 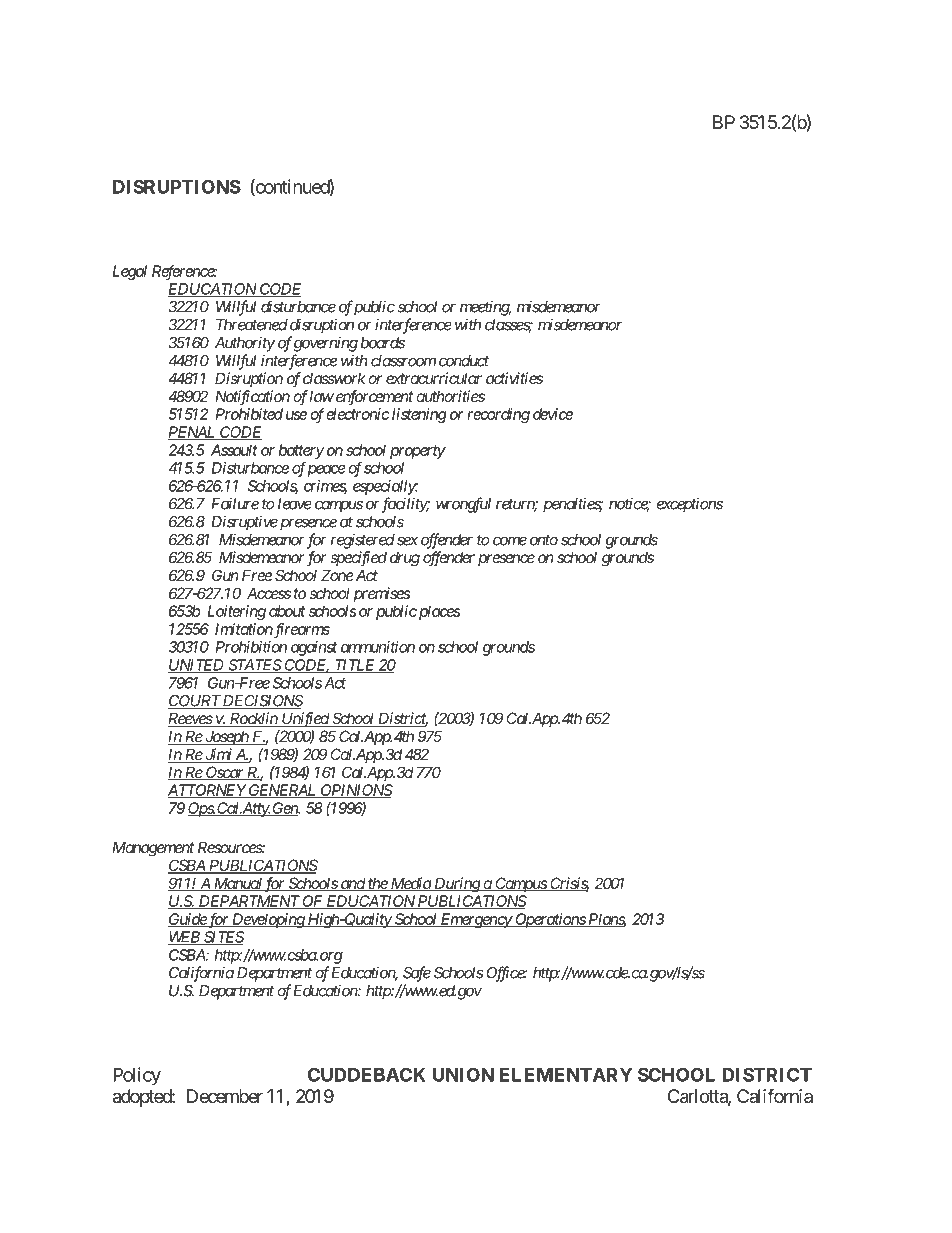 What do you see at coordinates (514, 378) in the document?
I see `activities` at bounding box center [514, 378].
